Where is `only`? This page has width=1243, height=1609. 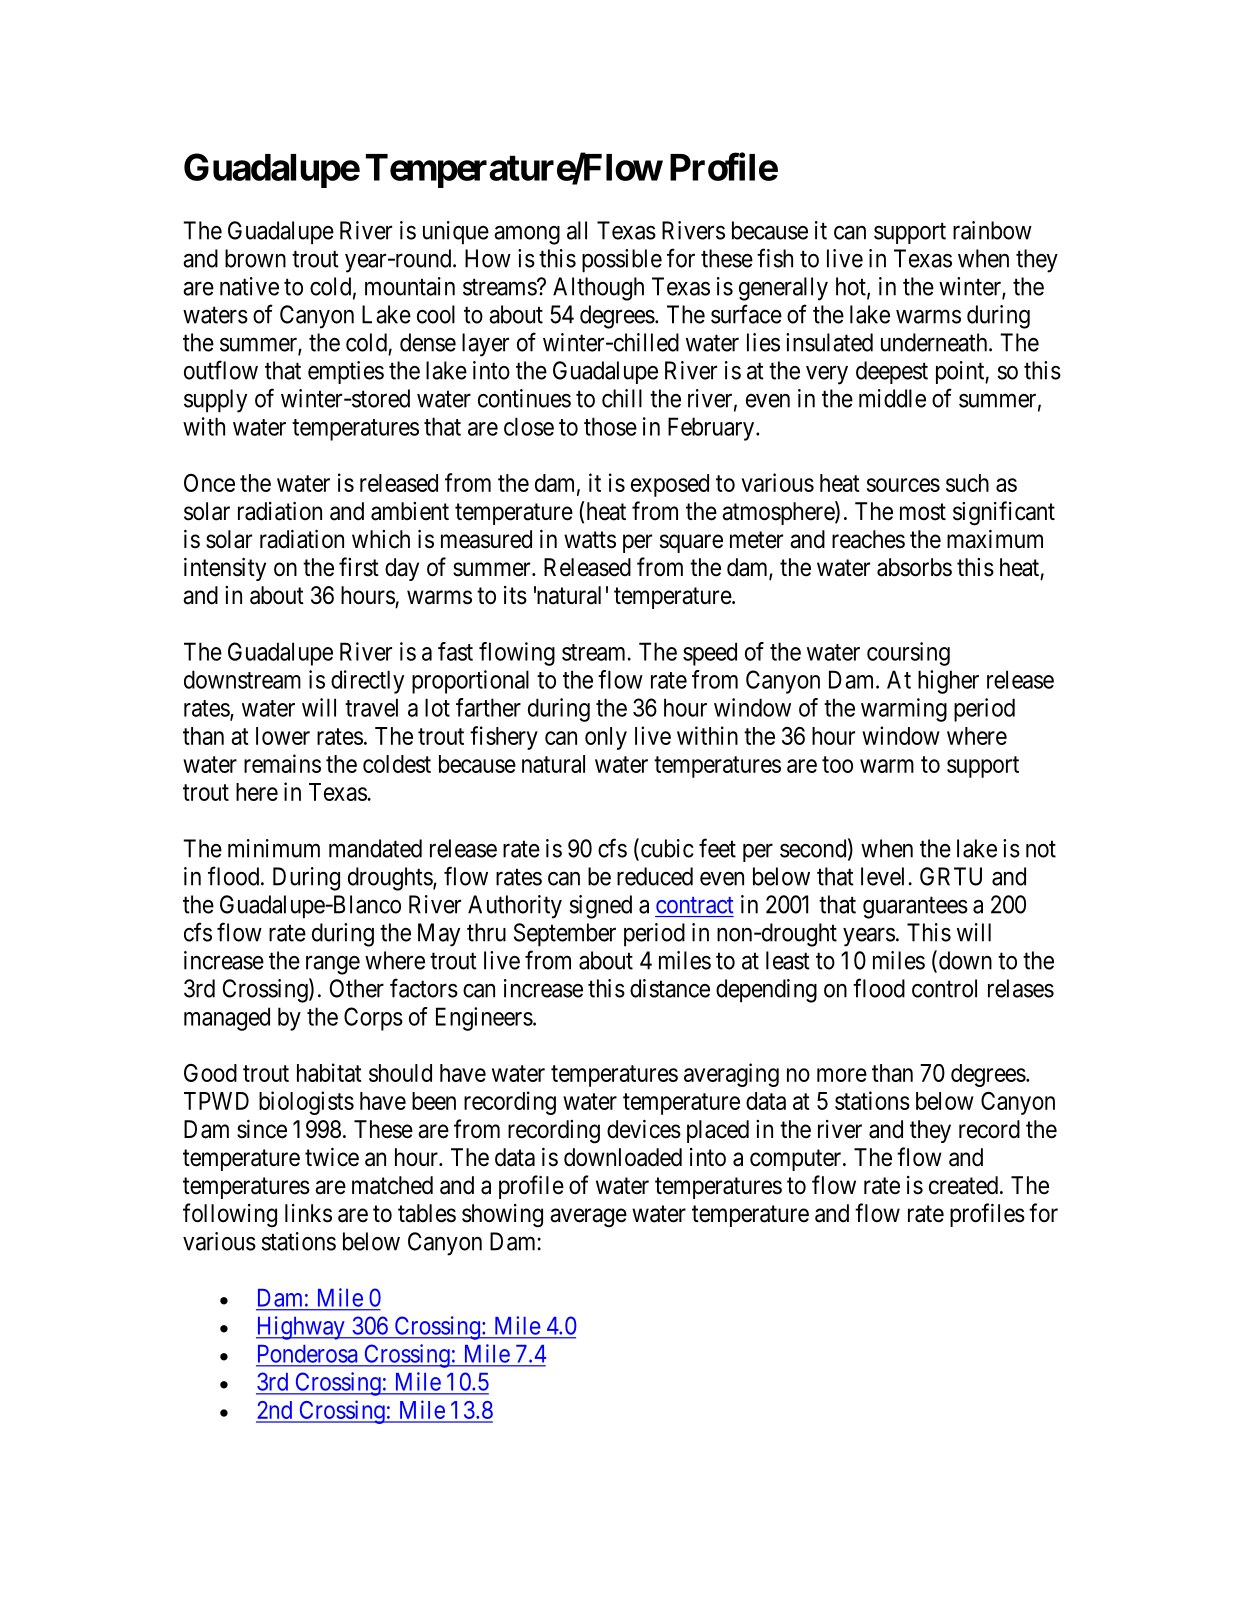
only is located at coordinates (606, 738).
